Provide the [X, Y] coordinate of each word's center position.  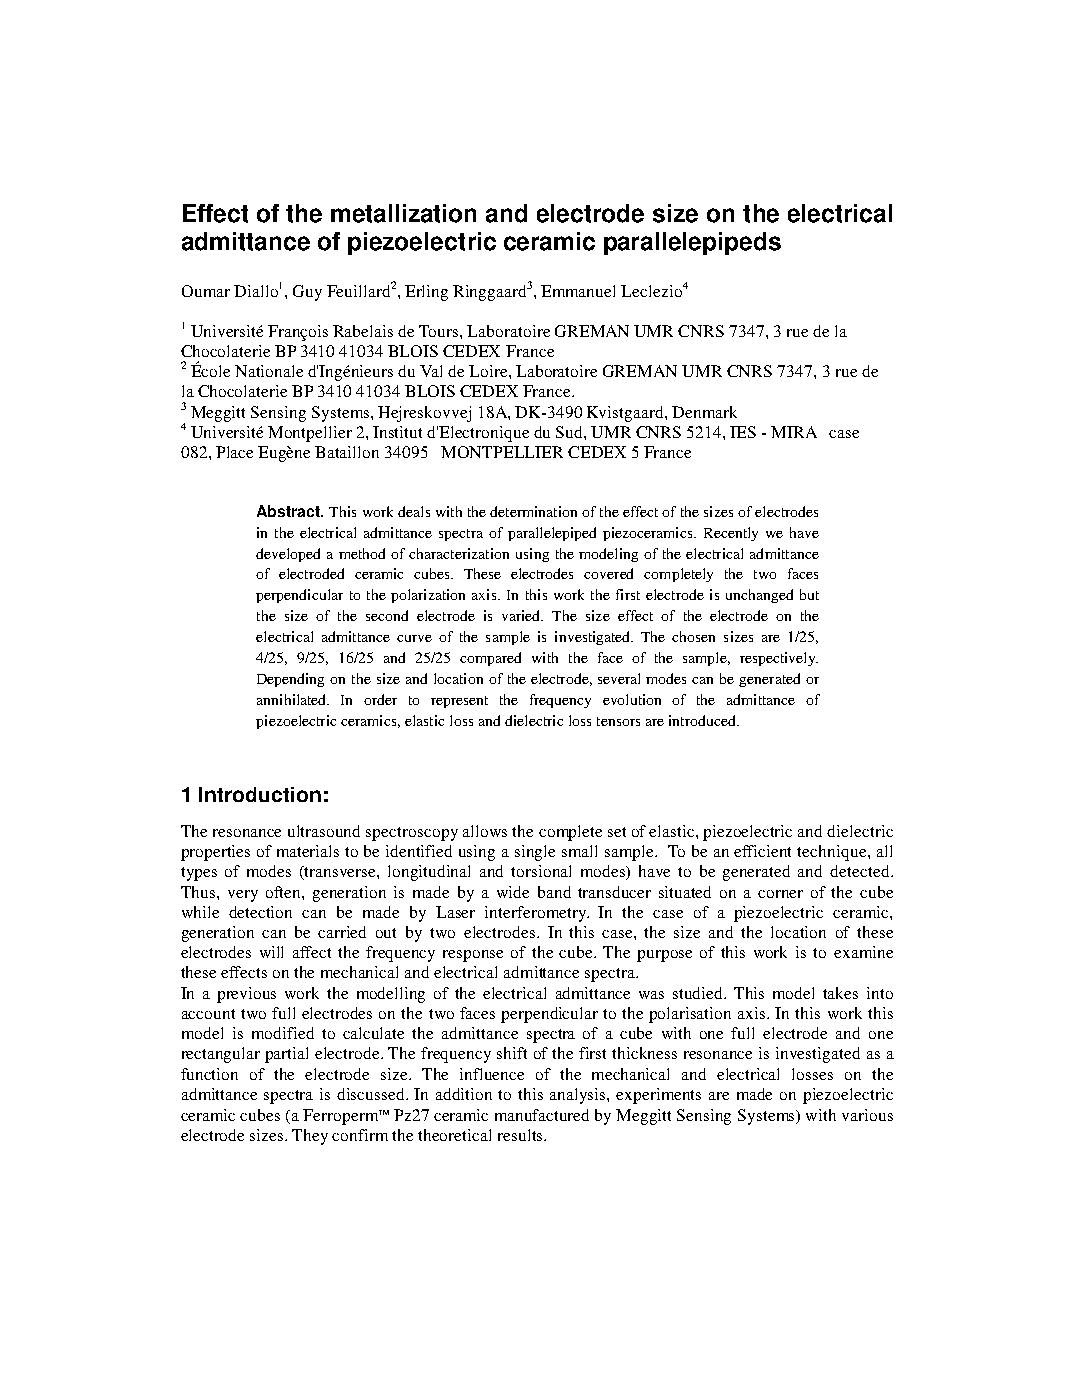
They [310, 1137]
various [867, 1115]
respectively [779, 659]
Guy [307, 293]
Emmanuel [578, 291]
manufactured [542, 1115]
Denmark [704, 412]
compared [490, 659]
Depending [290, 680]
